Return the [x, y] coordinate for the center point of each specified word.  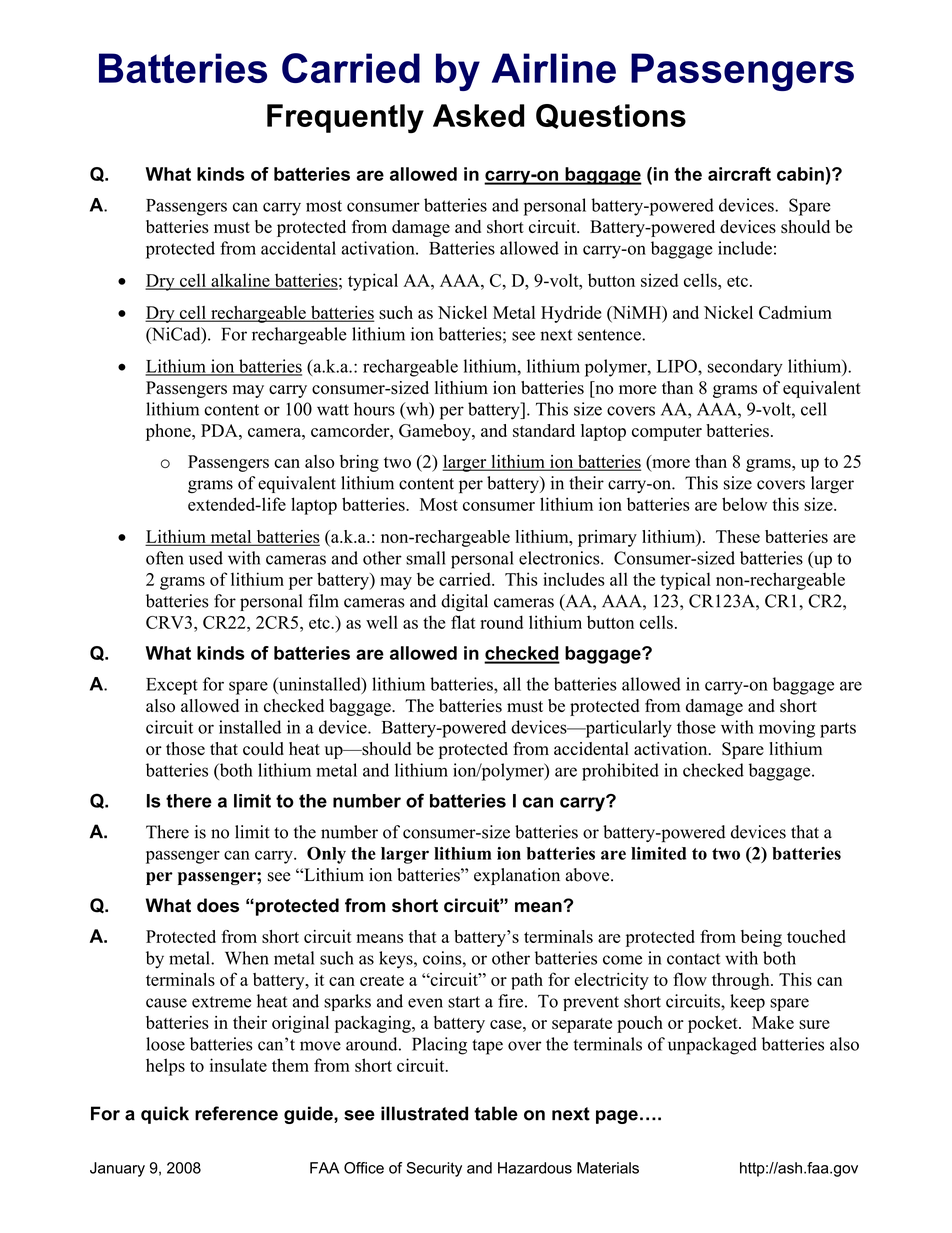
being [761, 938]
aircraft [739, 174]
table [496, 1113]
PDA [220, 430]
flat [463, 622]
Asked [478, 115]
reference [236, 1113]
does [218, 905]
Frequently [345, 119]
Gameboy [436, 432]
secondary [745, 368]
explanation [517, 876]
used [206, 558]
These [738, 536]
